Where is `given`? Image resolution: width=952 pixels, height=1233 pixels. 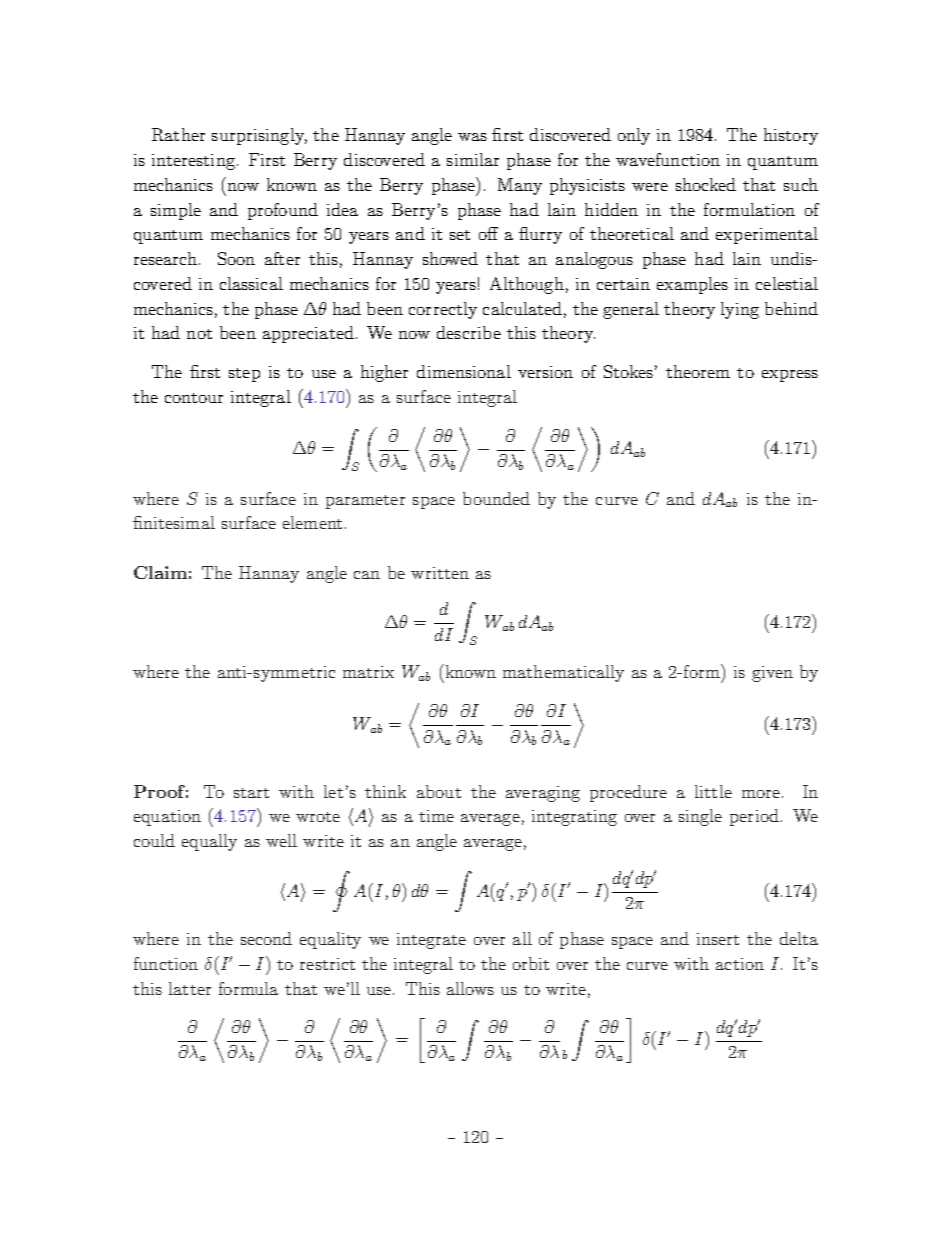
given is located at coordinates (772, 674).
